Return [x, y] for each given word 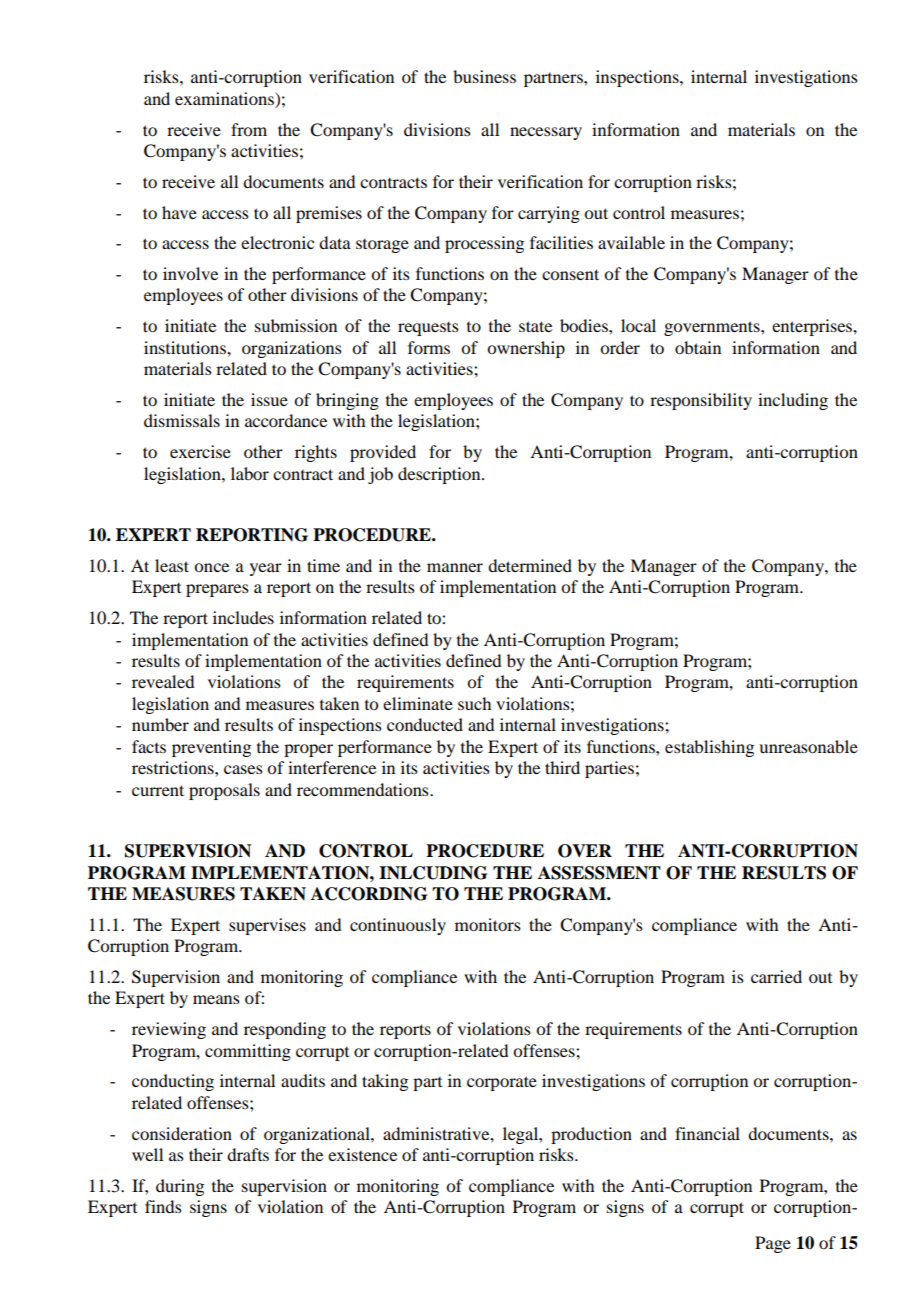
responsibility [701, 401]
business [484, 76]
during [180, 1187]
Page [773, 1244]
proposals [224, 791]
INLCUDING [433, 873]
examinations [225, 98]
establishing [709, 748]
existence [362, 1154]
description [440, 475]
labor [250, 473]
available [631, 242]
